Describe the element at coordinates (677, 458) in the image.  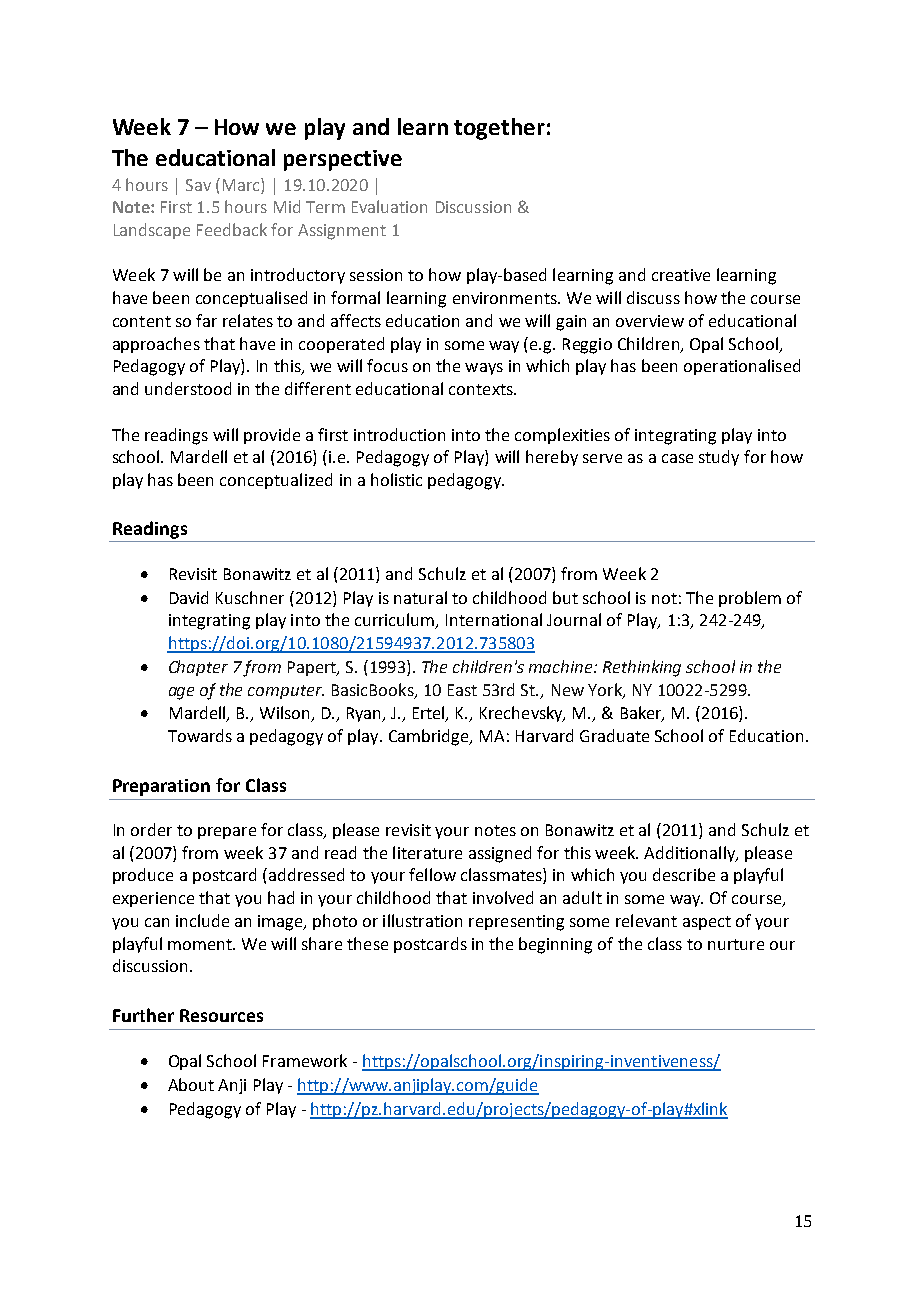
I see `case` at that location.
